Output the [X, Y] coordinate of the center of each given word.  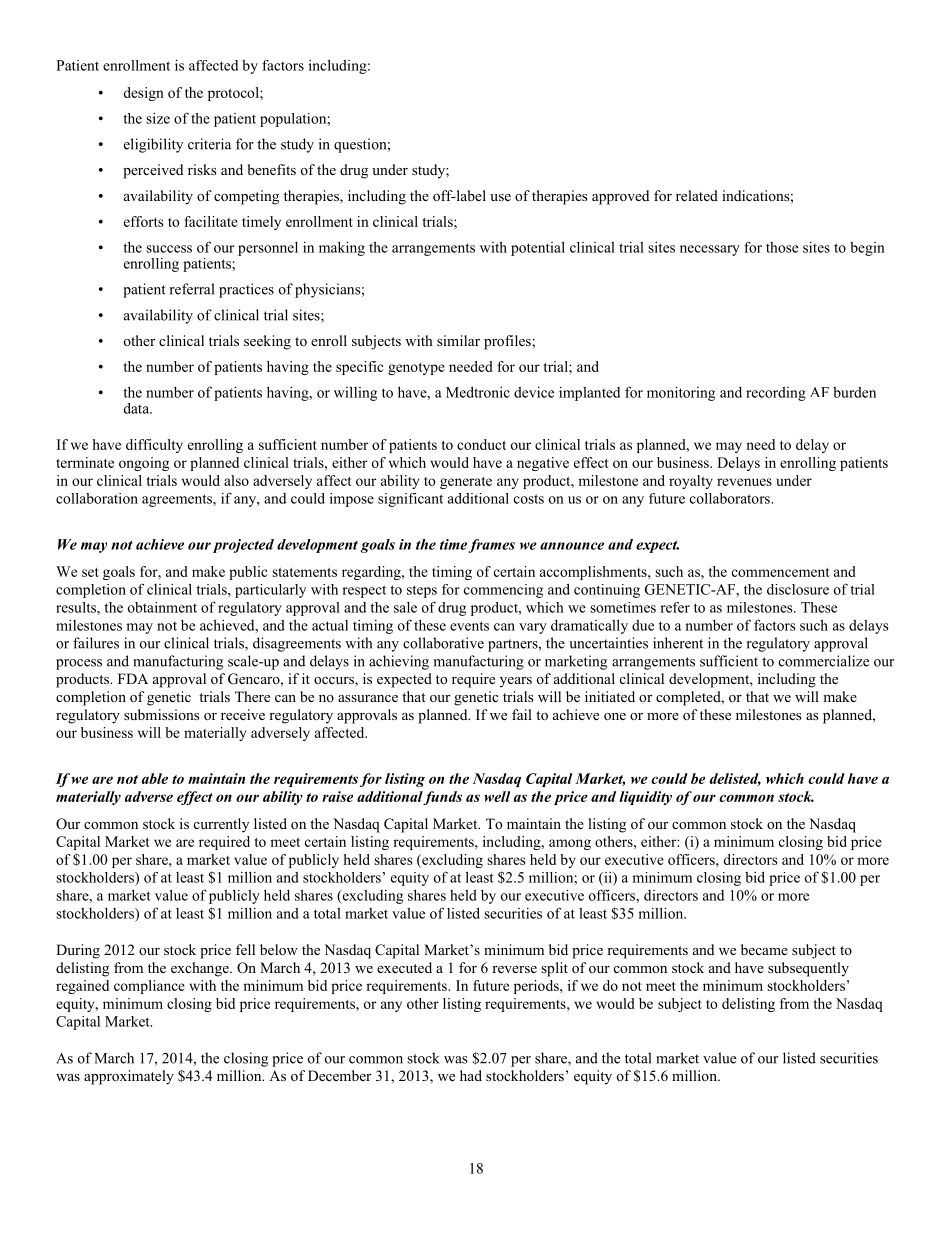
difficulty [154, 446]
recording [776, 394]
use [500, 197]
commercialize [824, 661]
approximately [129, 1077]
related [697, 195]
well [497, 796]
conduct [481, 444]
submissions [161, 714]
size [158, 118]
